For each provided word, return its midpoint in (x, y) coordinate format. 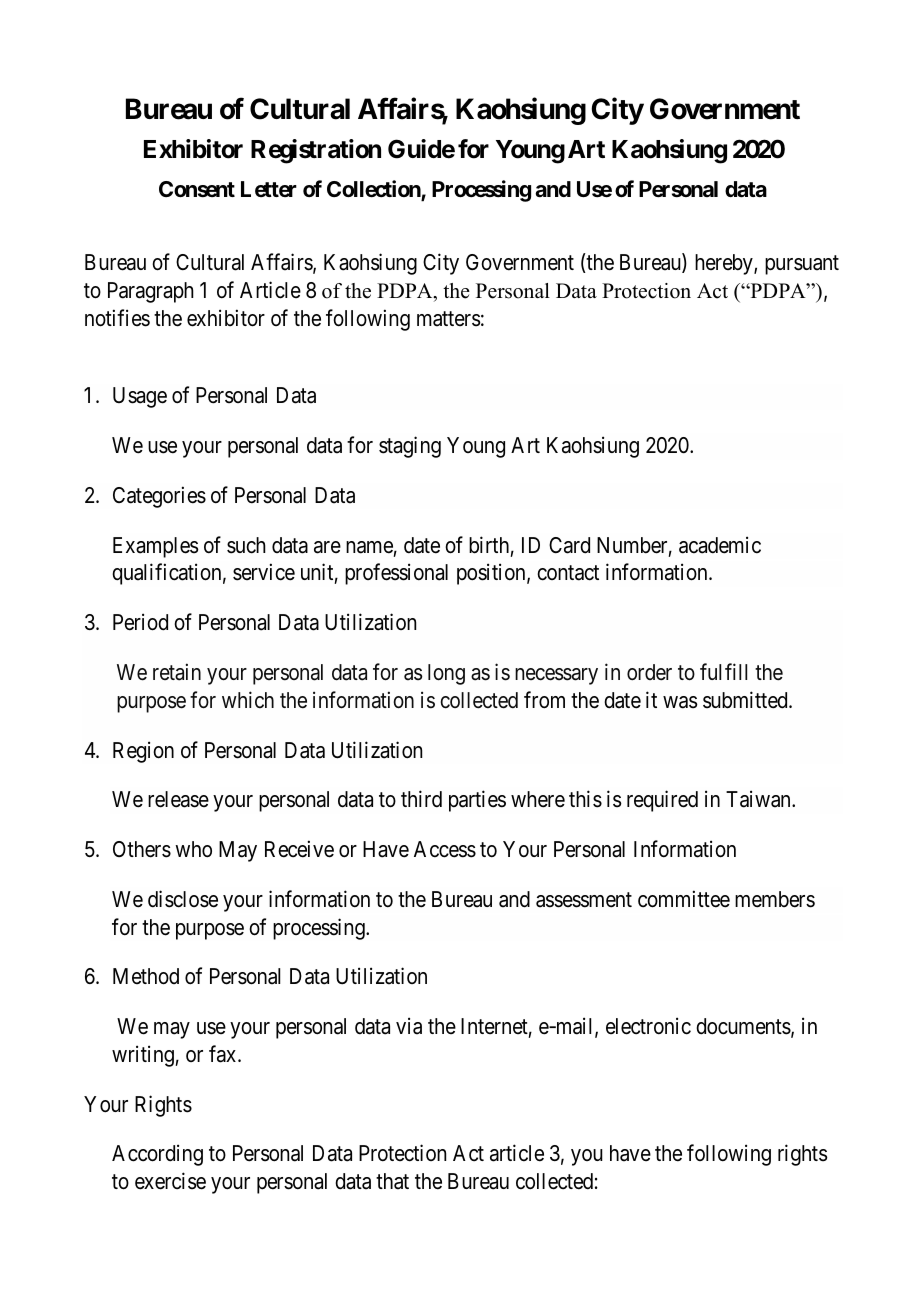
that (392, 1181)
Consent (197, 189)
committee (684, 899)
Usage (140, 397)
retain (177, 672)
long (446, 674)
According (157, 1155)
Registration (316, 151)
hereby (725, 264)
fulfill (723, 671)
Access (445, 849)
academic (720, 545)
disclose (183, 899)
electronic (648, 1026)
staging (410, 447)
